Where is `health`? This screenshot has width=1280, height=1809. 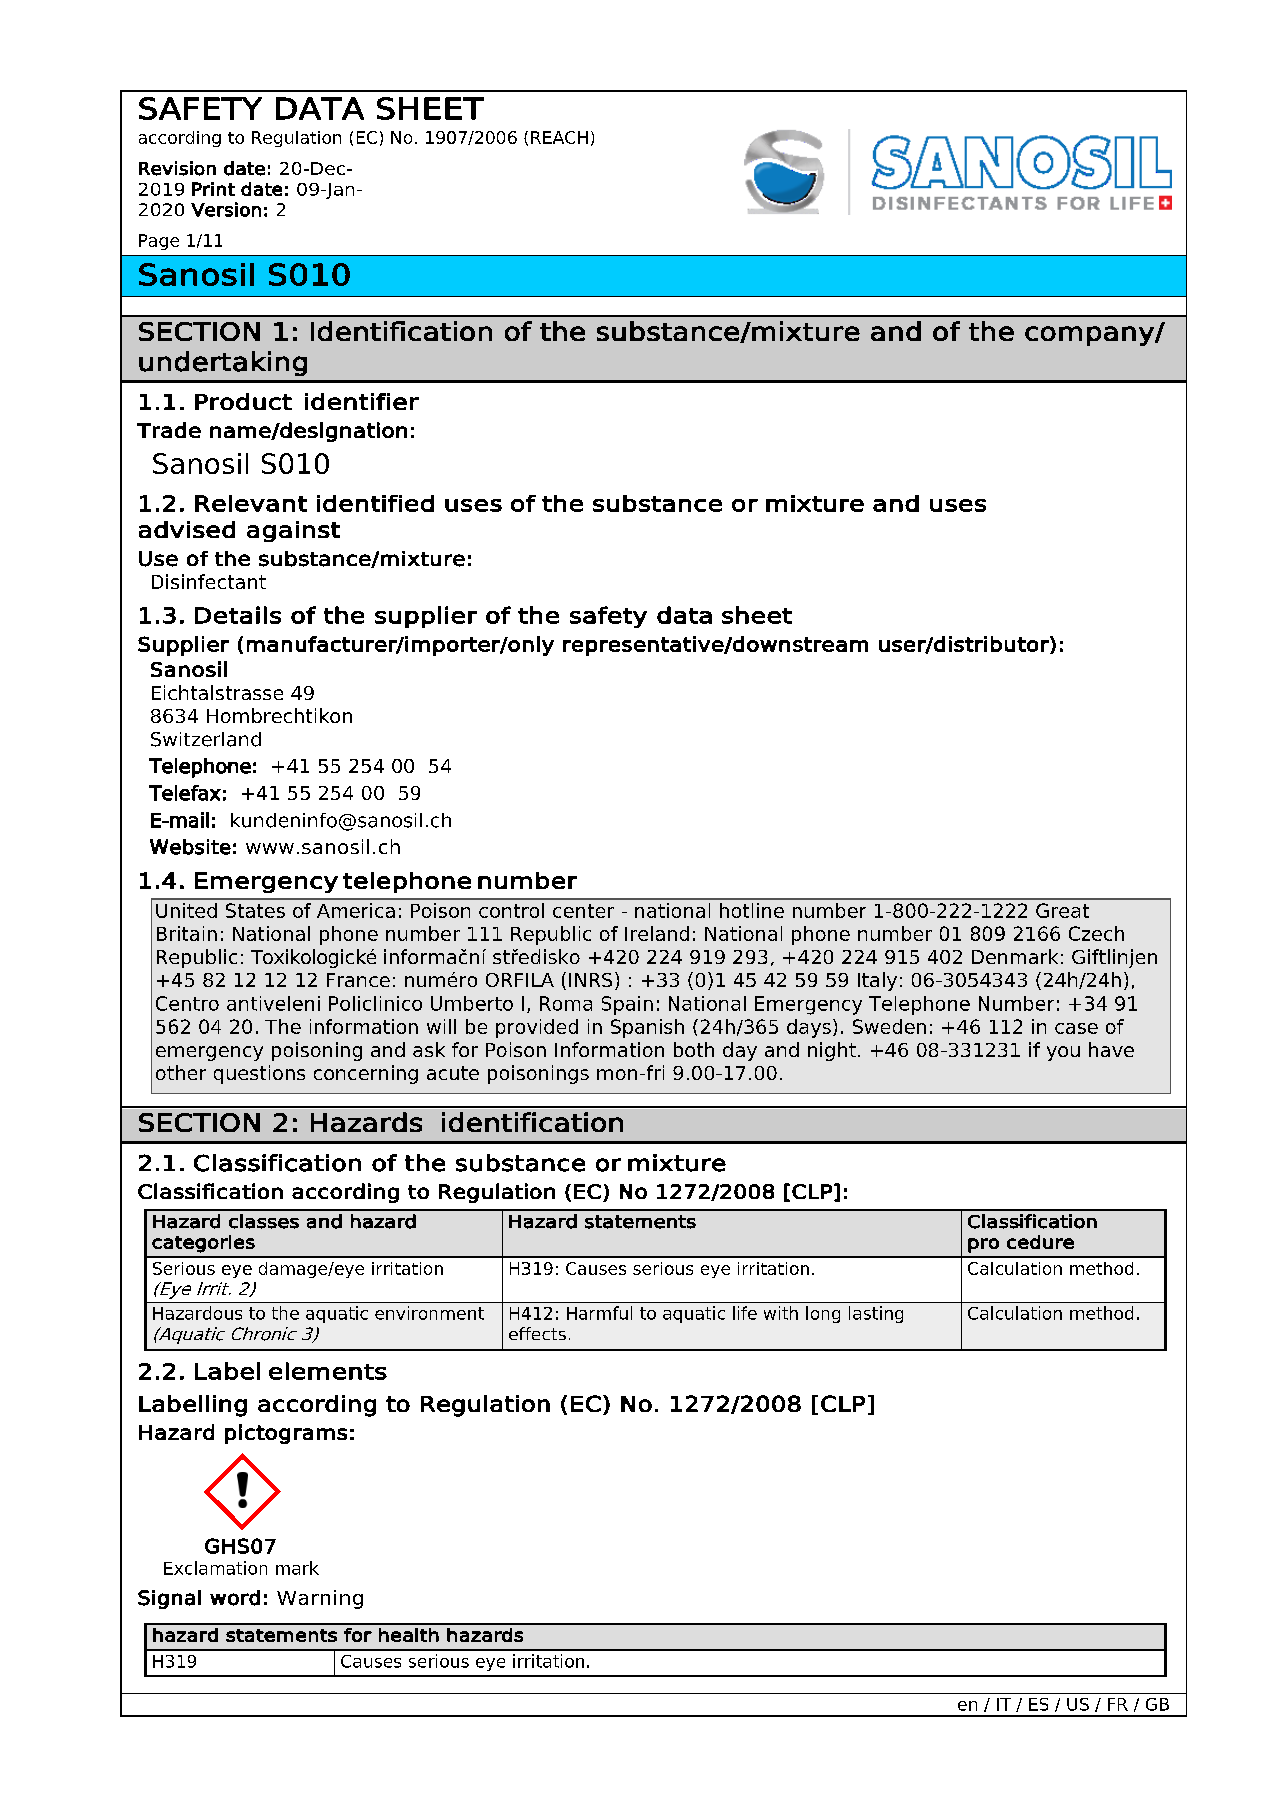 health is located at coordinates (409, 1635).
